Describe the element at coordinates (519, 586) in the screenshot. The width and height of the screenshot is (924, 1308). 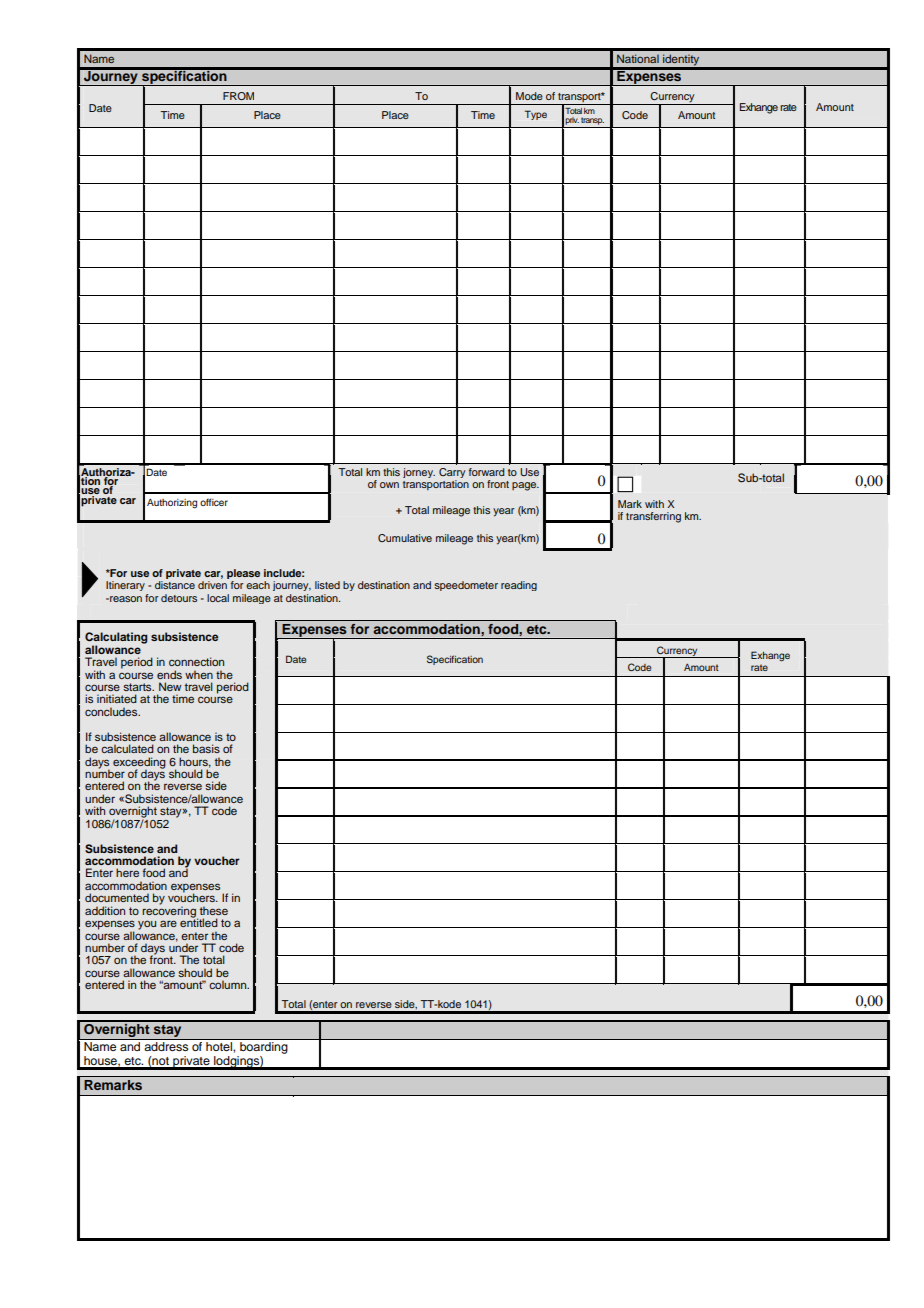
I see `reading` at that location.
